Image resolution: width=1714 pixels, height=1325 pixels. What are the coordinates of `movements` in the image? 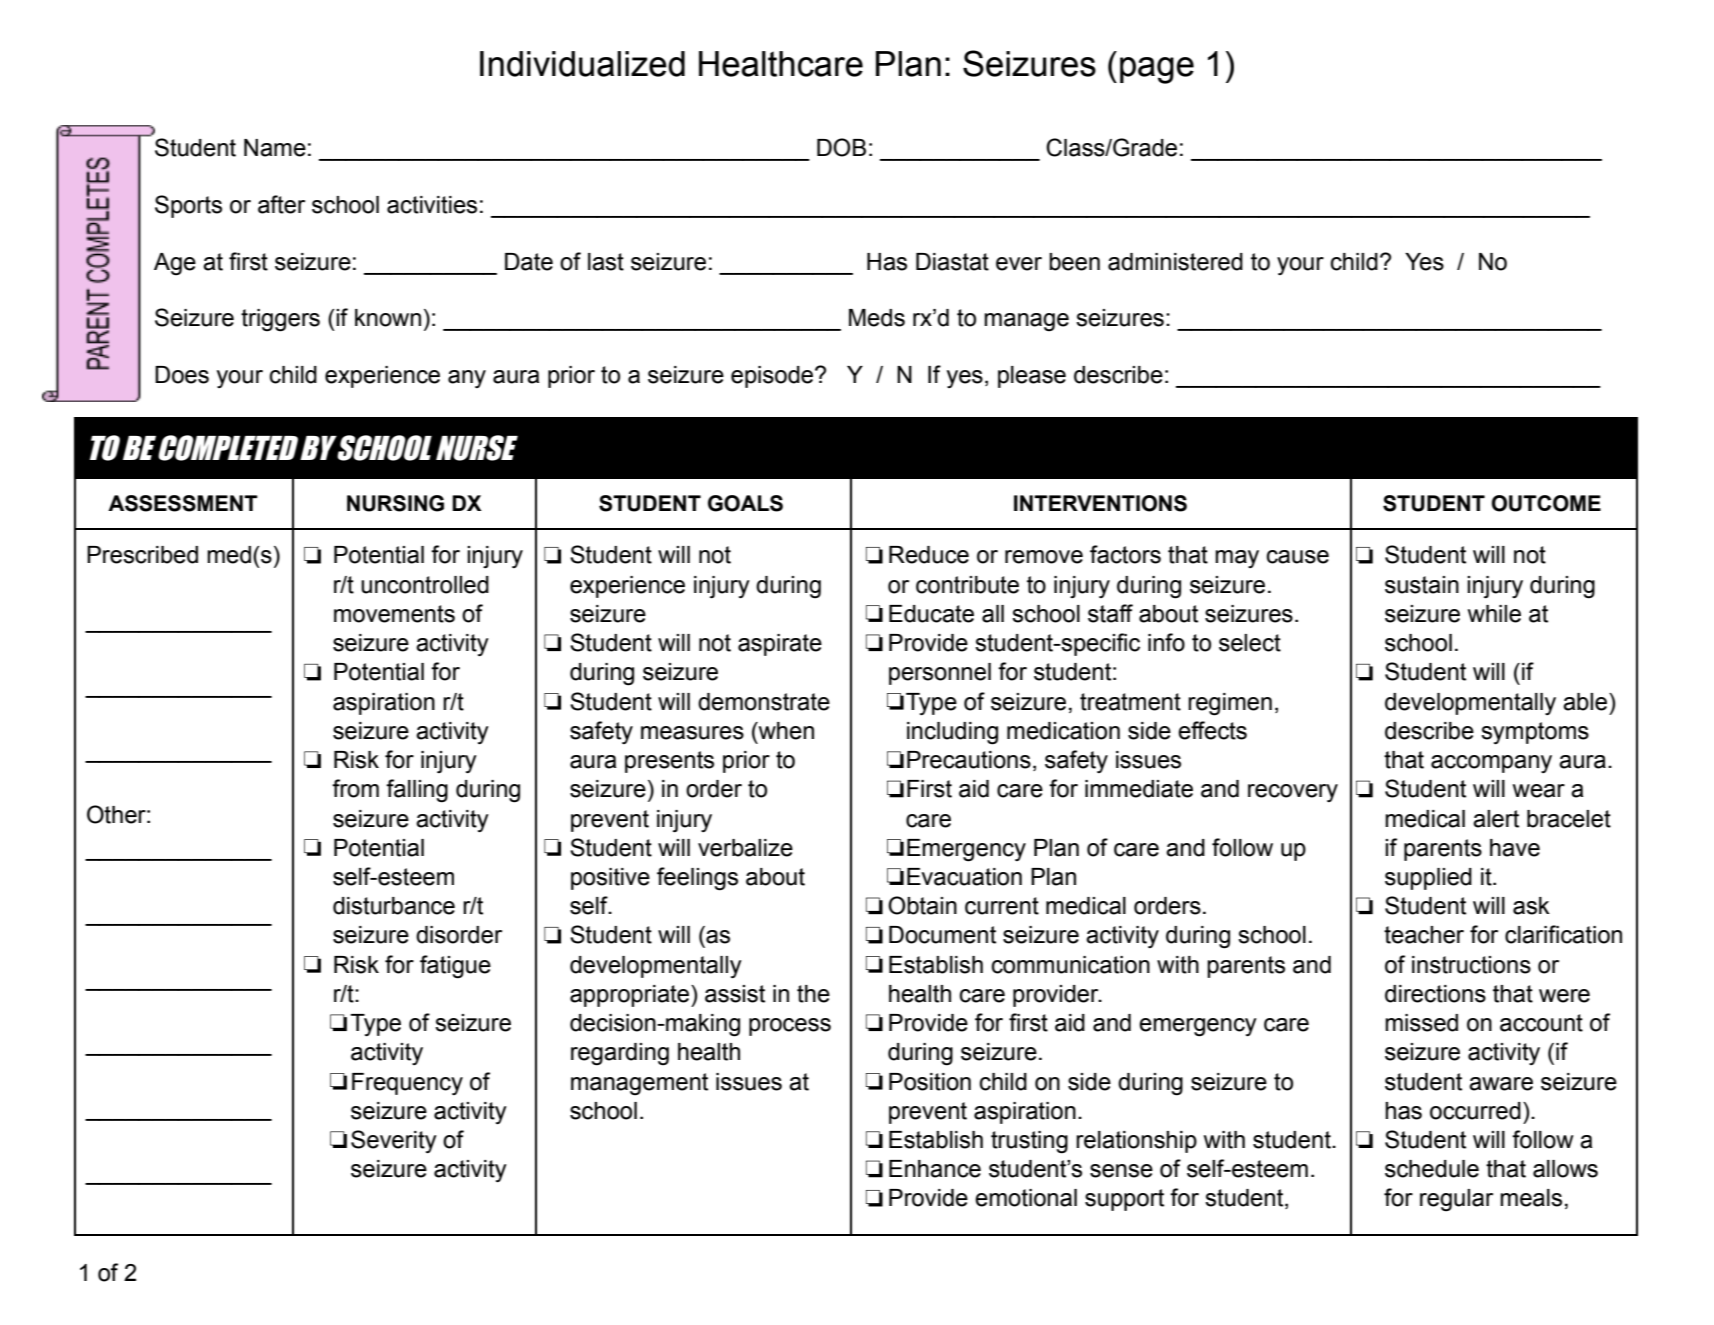 It's located at (394, 614).
